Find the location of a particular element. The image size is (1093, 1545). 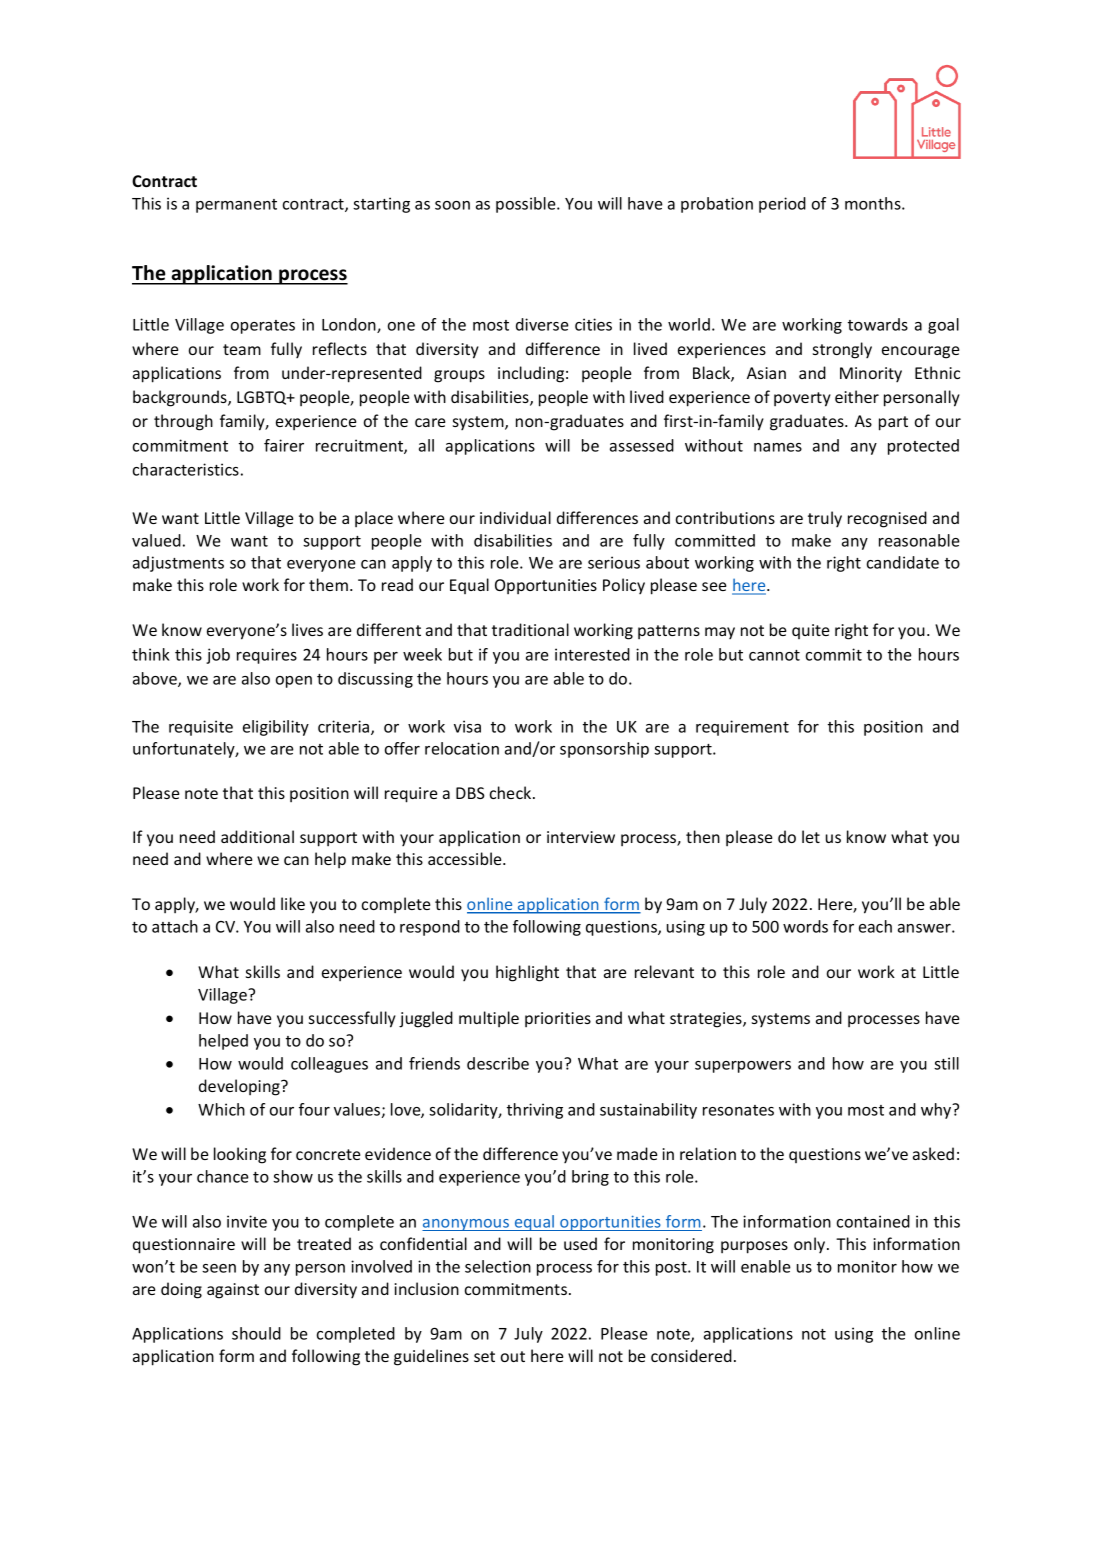

additional is located at coordinates (257, 836).
